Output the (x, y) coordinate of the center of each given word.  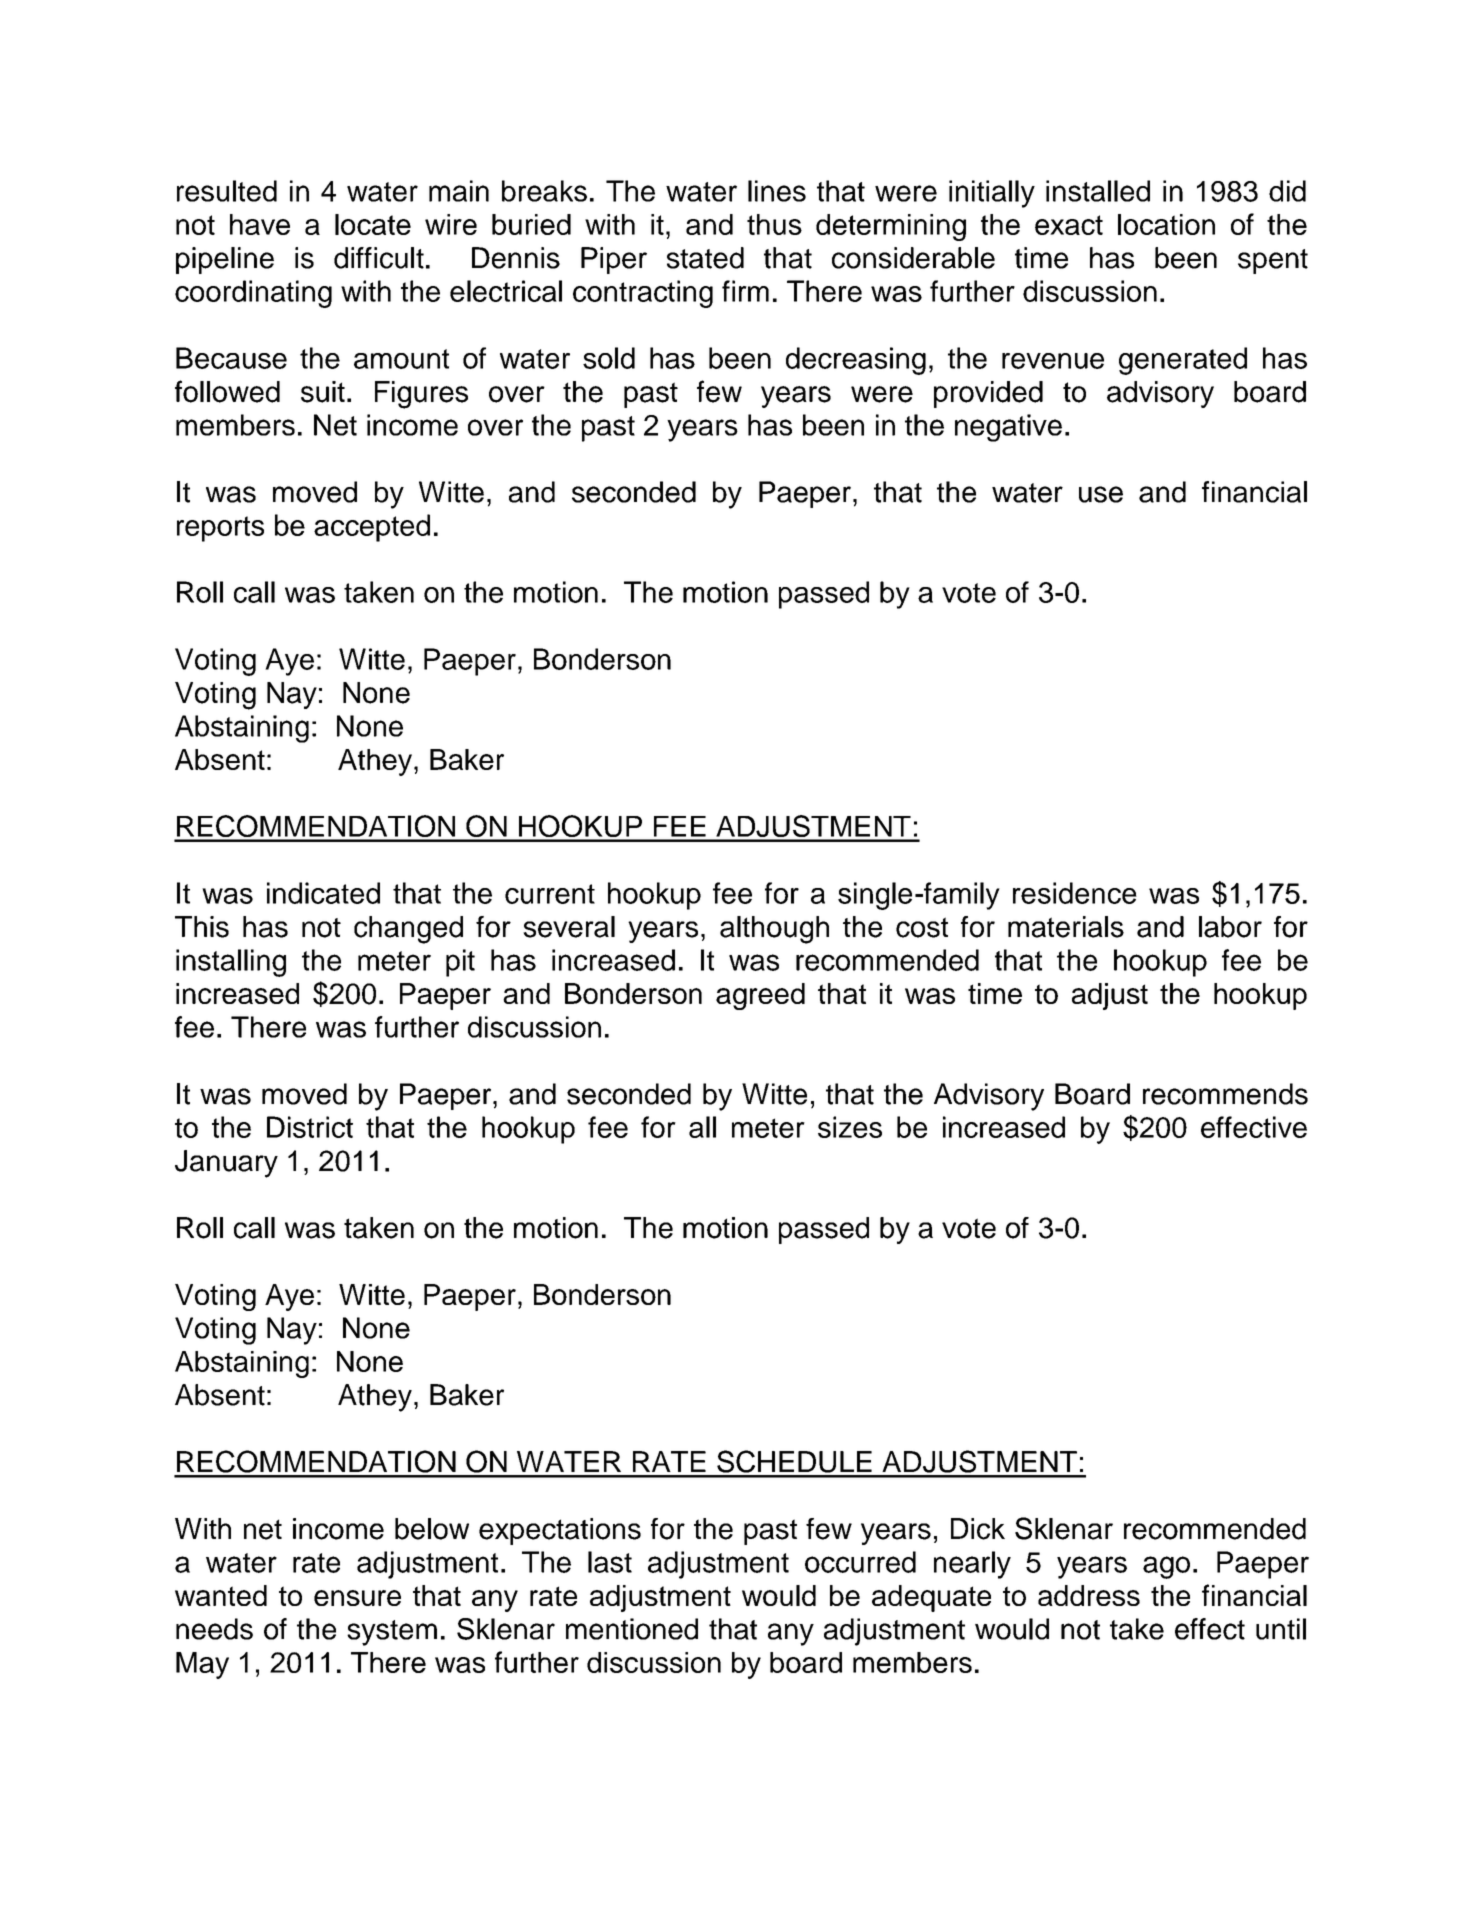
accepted (372, 528)
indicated (323, 893)
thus (774, 224)
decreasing (856, 361)
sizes (850, 1127)
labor (1230, 927)
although (774, 930)
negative (1008, 428)
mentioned (632, 1629)
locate (373, 224)
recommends (1225, 1094)
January (226, 1164)
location (1166, 224)
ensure (357, 1598)
